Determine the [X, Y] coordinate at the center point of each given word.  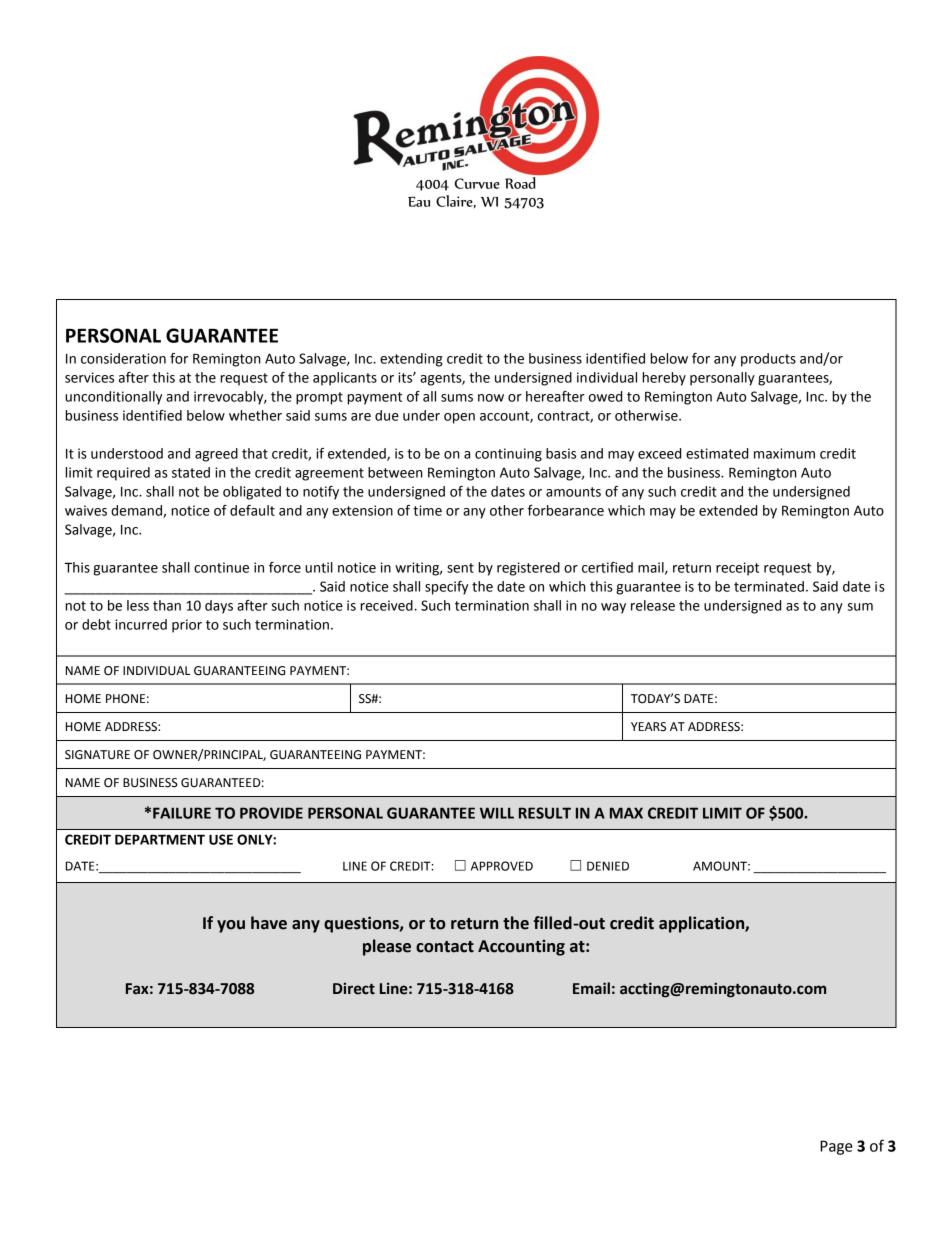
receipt [737, 569]
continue [221, 567]
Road [520, 183]
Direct [354, 988]
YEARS [648, 727]
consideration [123, 358]
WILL [497, 813]
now [491, 398]
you [231, 926]
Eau [419, 202]
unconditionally [113, 398]
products [768, 360]
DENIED [608, 866]
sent [460, 568]
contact [445, 947]
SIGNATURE [97, 755]
